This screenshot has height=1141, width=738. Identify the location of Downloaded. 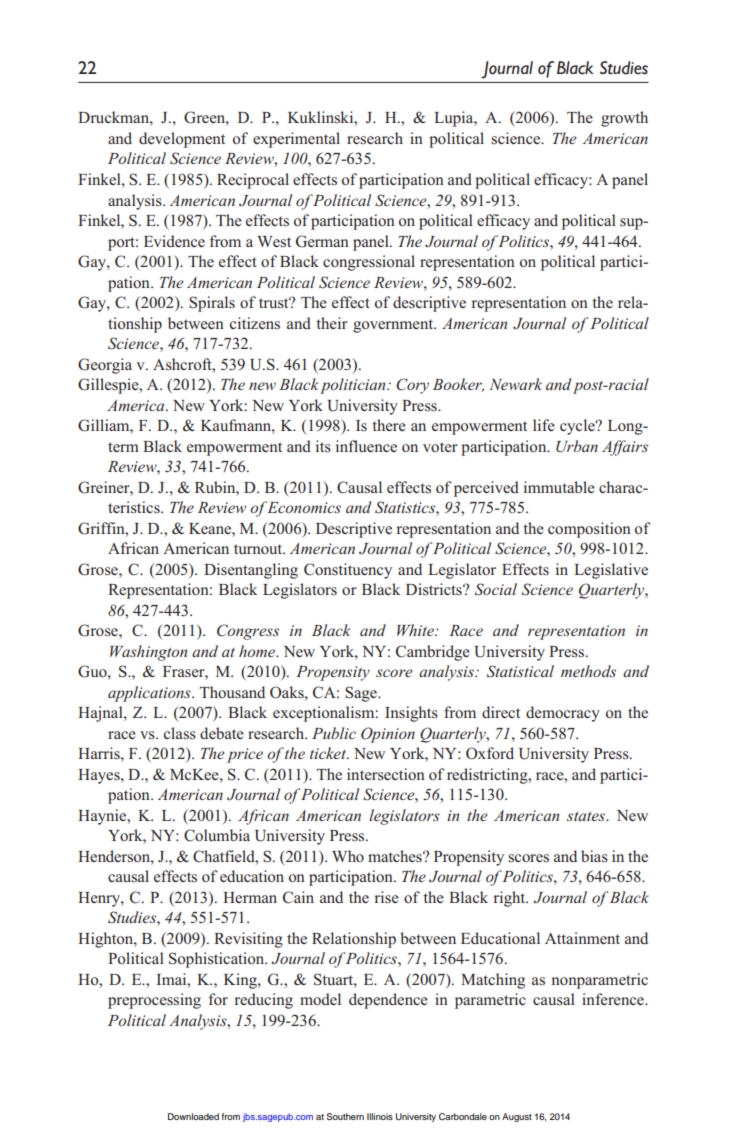
(193, 1116).
